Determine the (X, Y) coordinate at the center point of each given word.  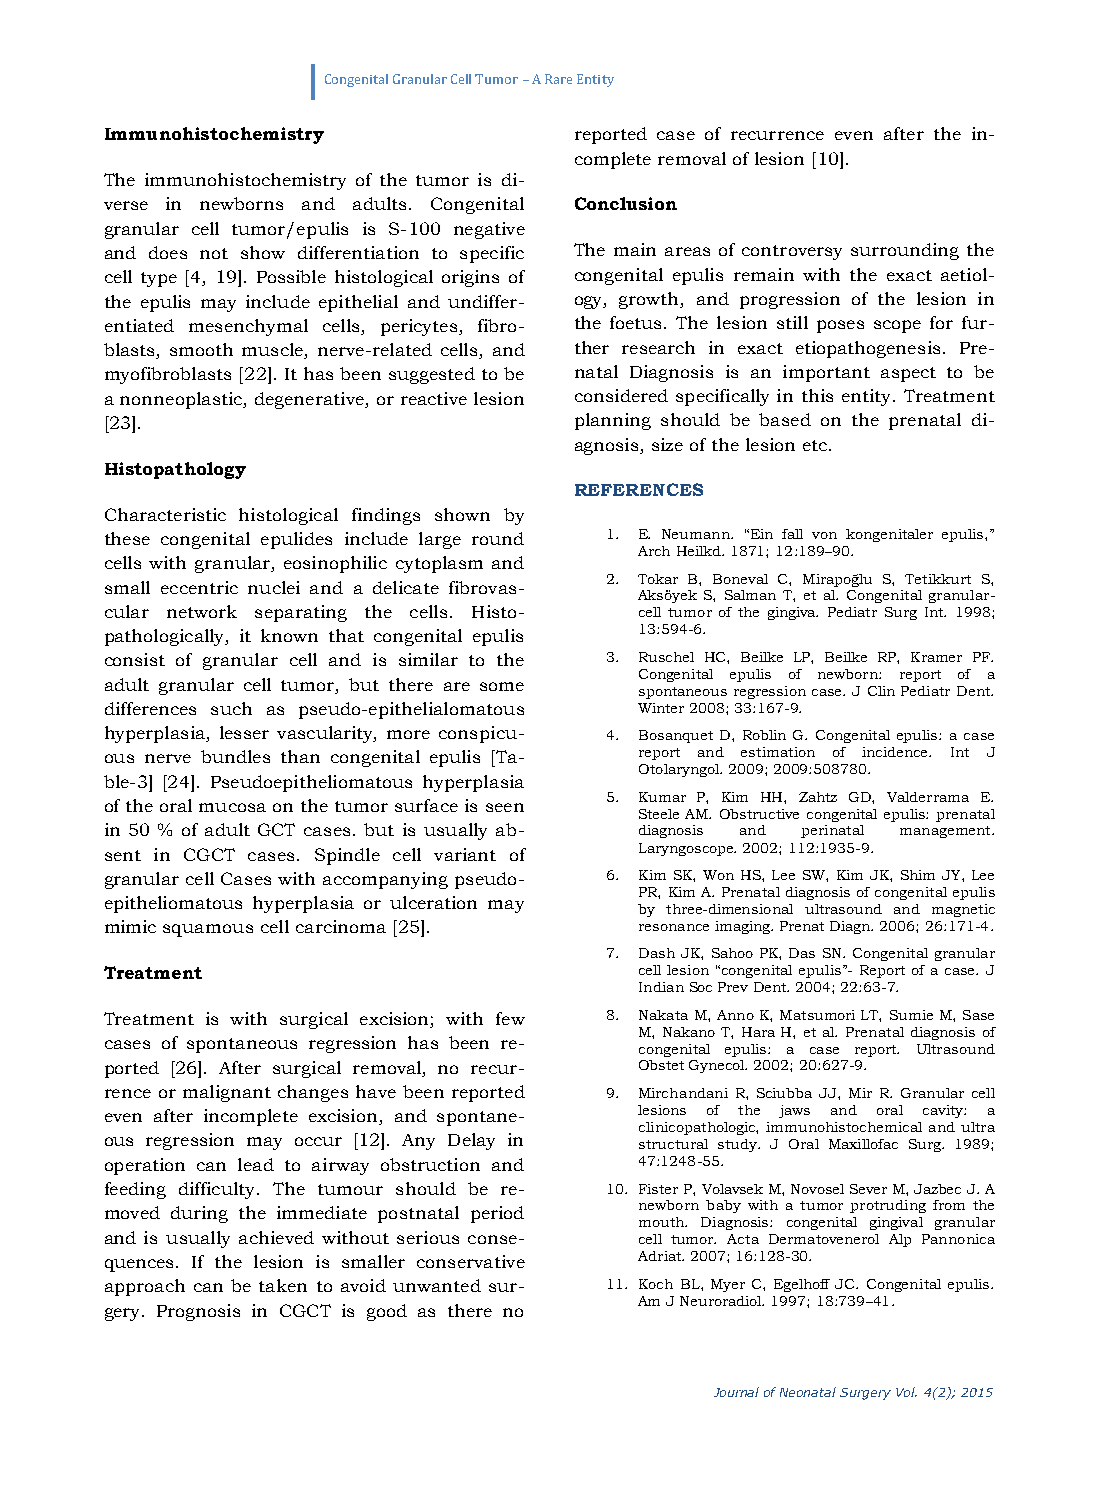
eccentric (199, 587)
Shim (918, 875)
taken (283, 1285)
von (824, 535)
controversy (792, 252)
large (440, 540)
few (510, 1018)
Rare (558, 79)
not (214, 253)
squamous (208, 930)
